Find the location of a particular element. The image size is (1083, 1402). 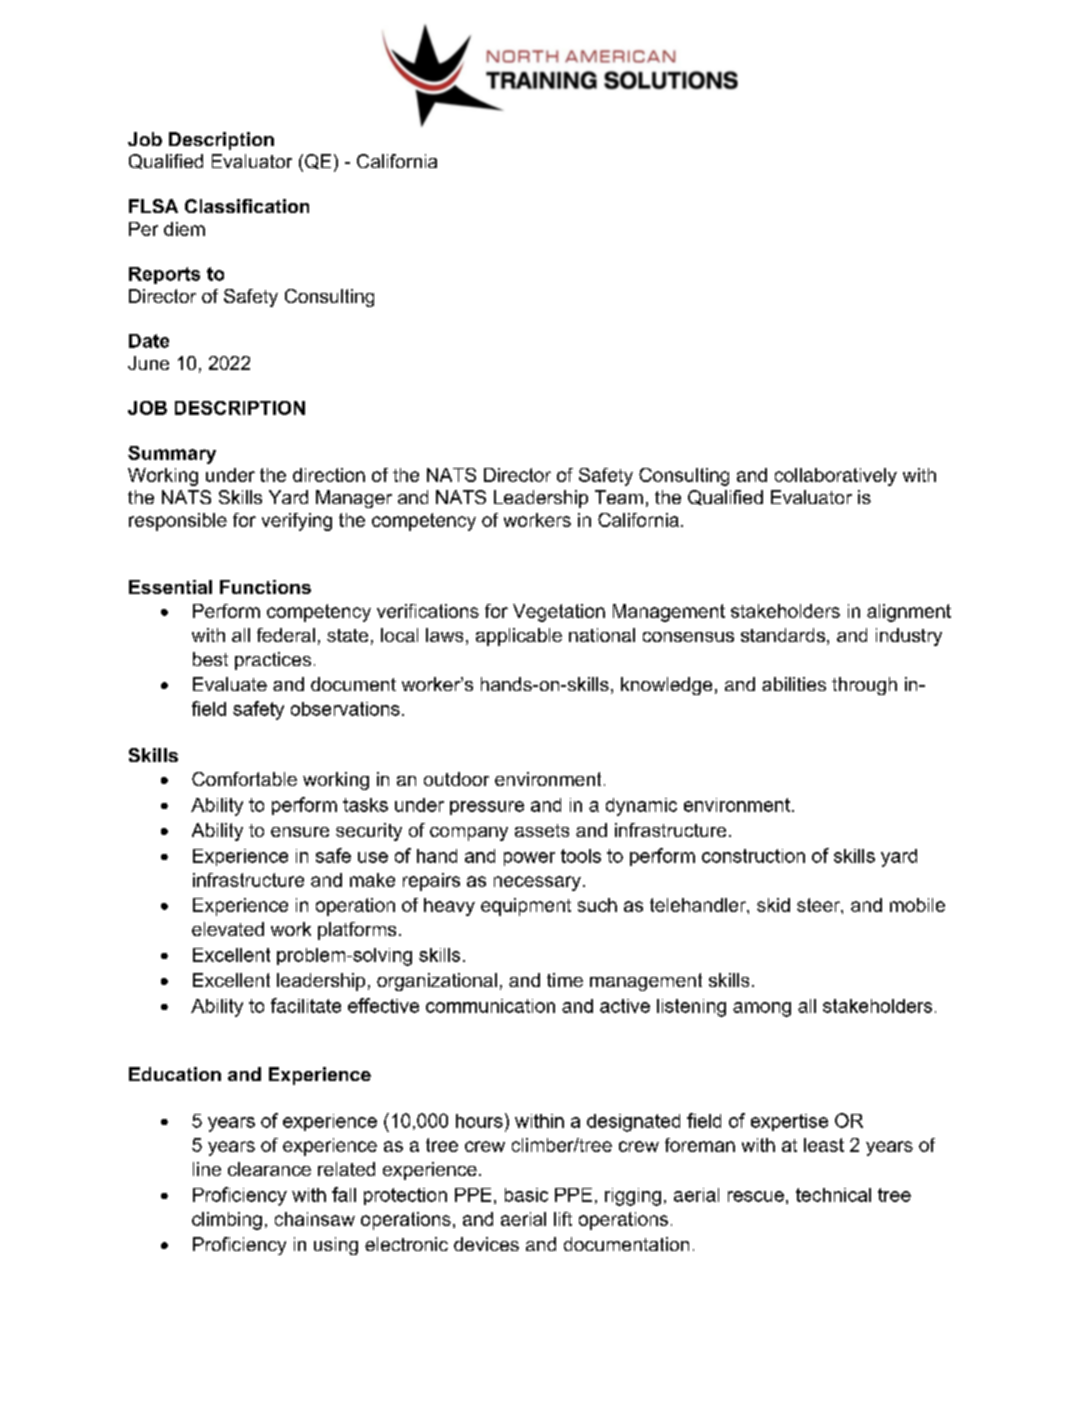

alignment is located at coordinates (909, 613).
